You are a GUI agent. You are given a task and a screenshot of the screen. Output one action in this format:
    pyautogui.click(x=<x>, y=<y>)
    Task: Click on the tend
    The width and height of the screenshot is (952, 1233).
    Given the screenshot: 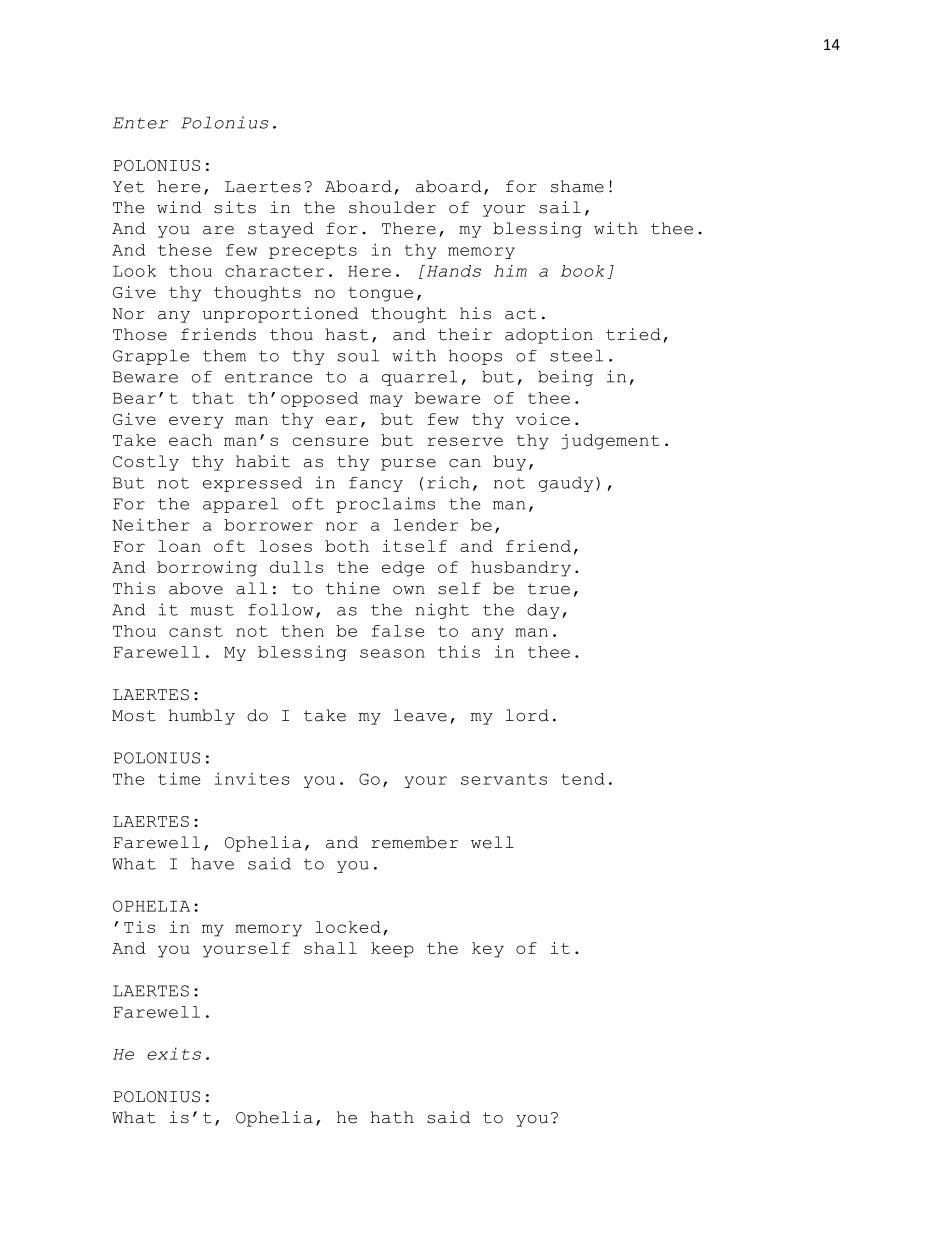 What is the action you would take?
    pyautogui.click(x=583, y=779)
